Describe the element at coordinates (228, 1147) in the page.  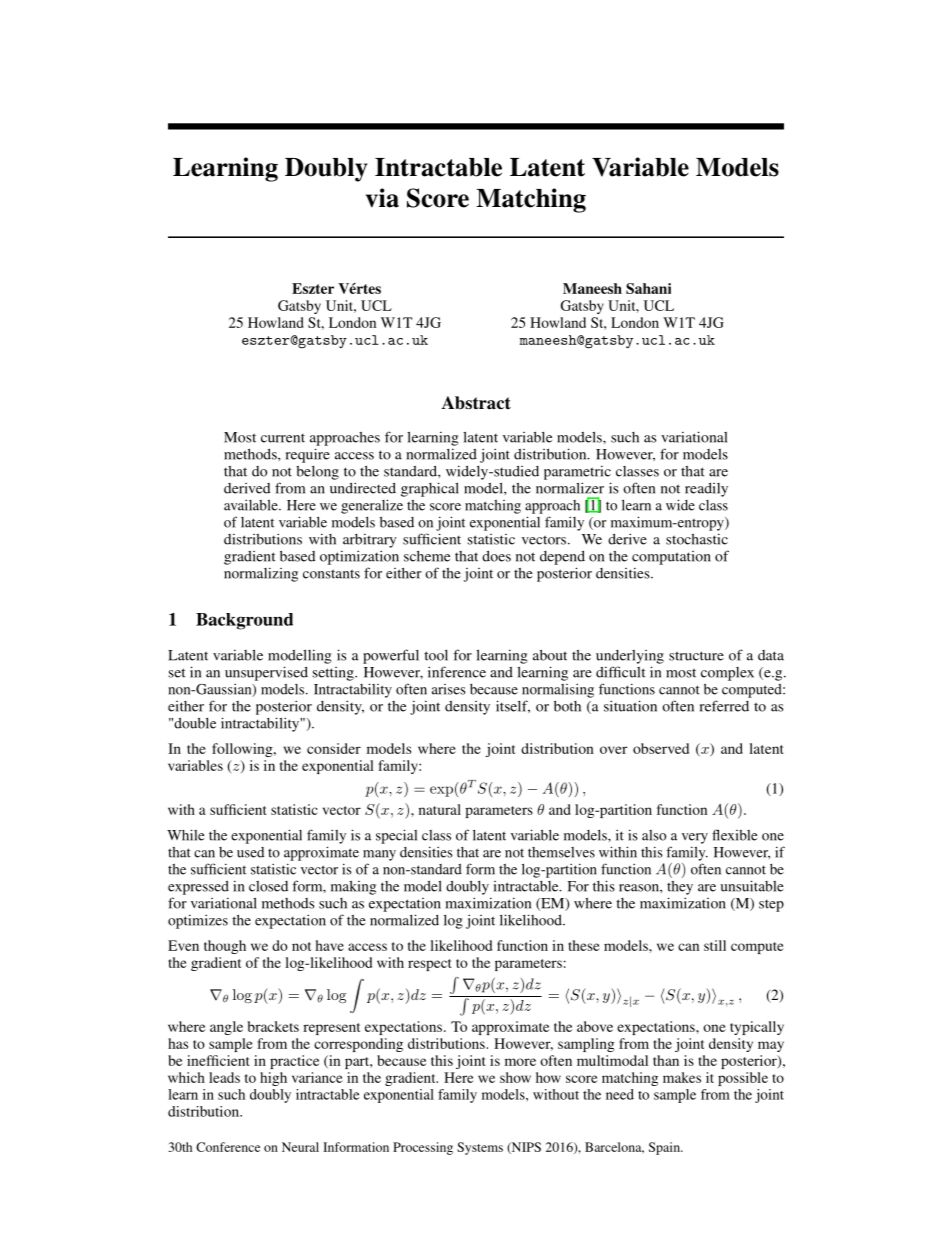
I see `Conference` at that location.
